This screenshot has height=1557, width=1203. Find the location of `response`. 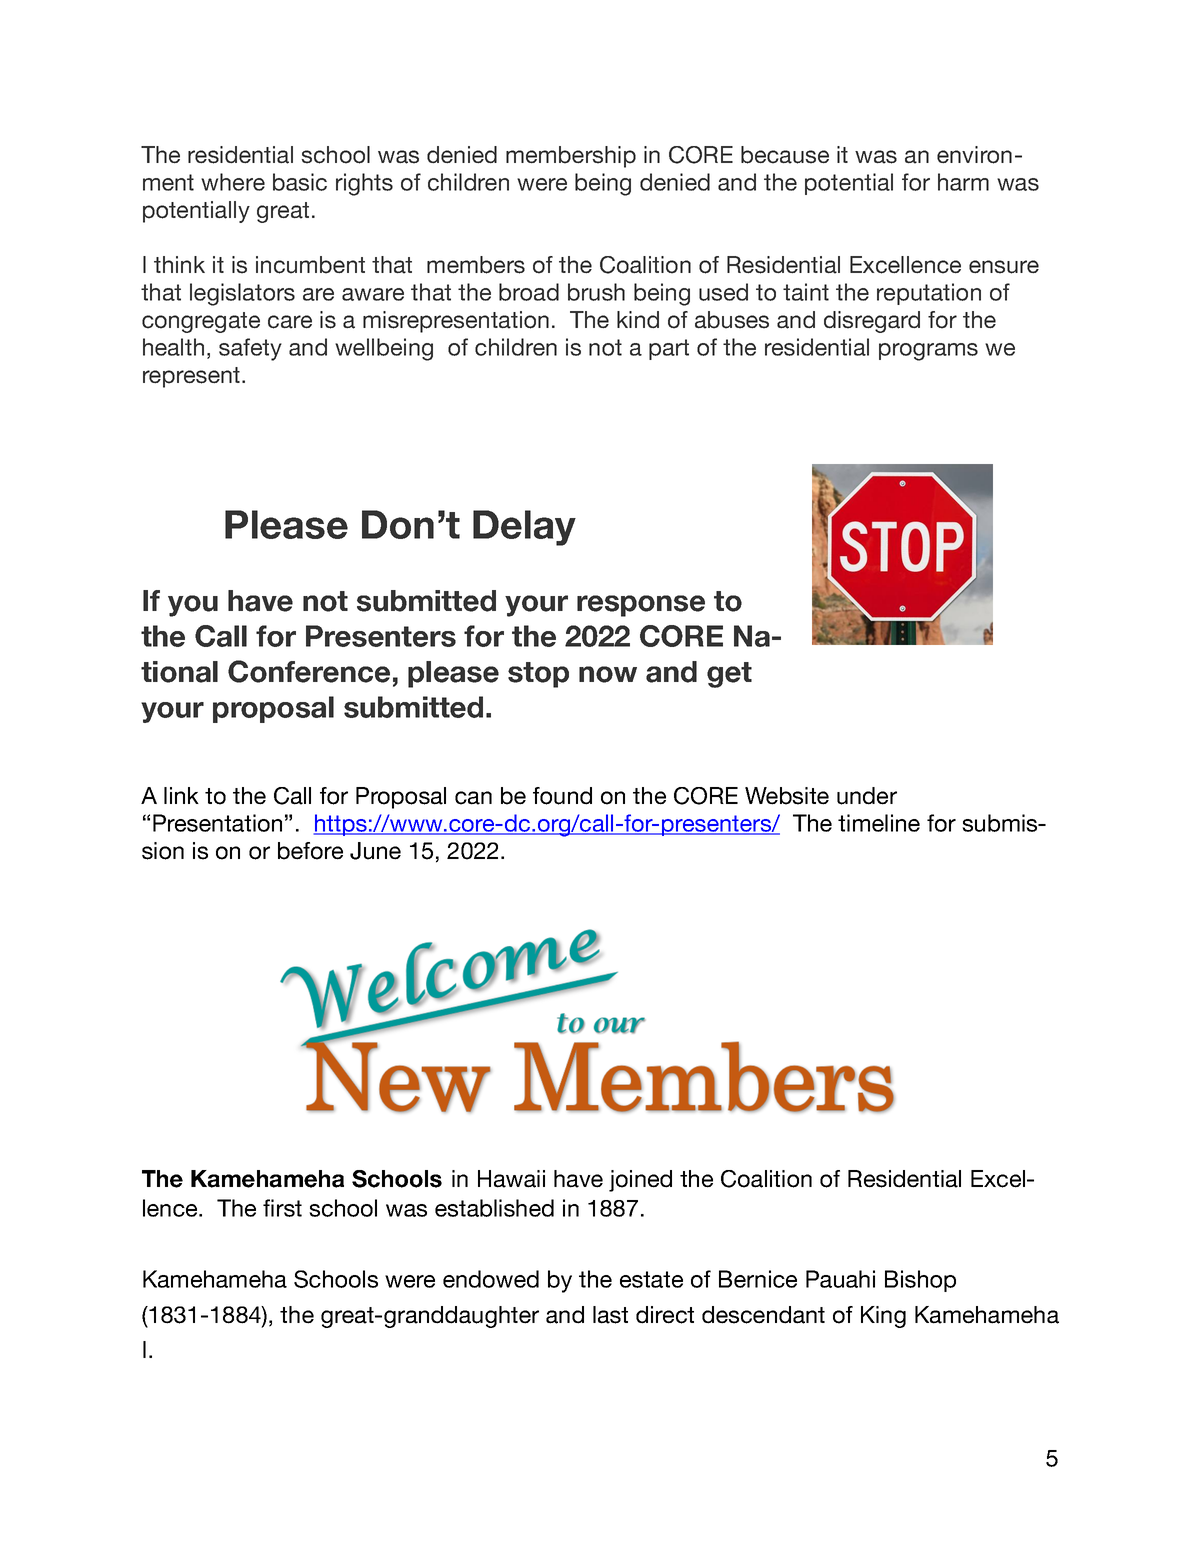

response is located at coordinates (641, 606).
